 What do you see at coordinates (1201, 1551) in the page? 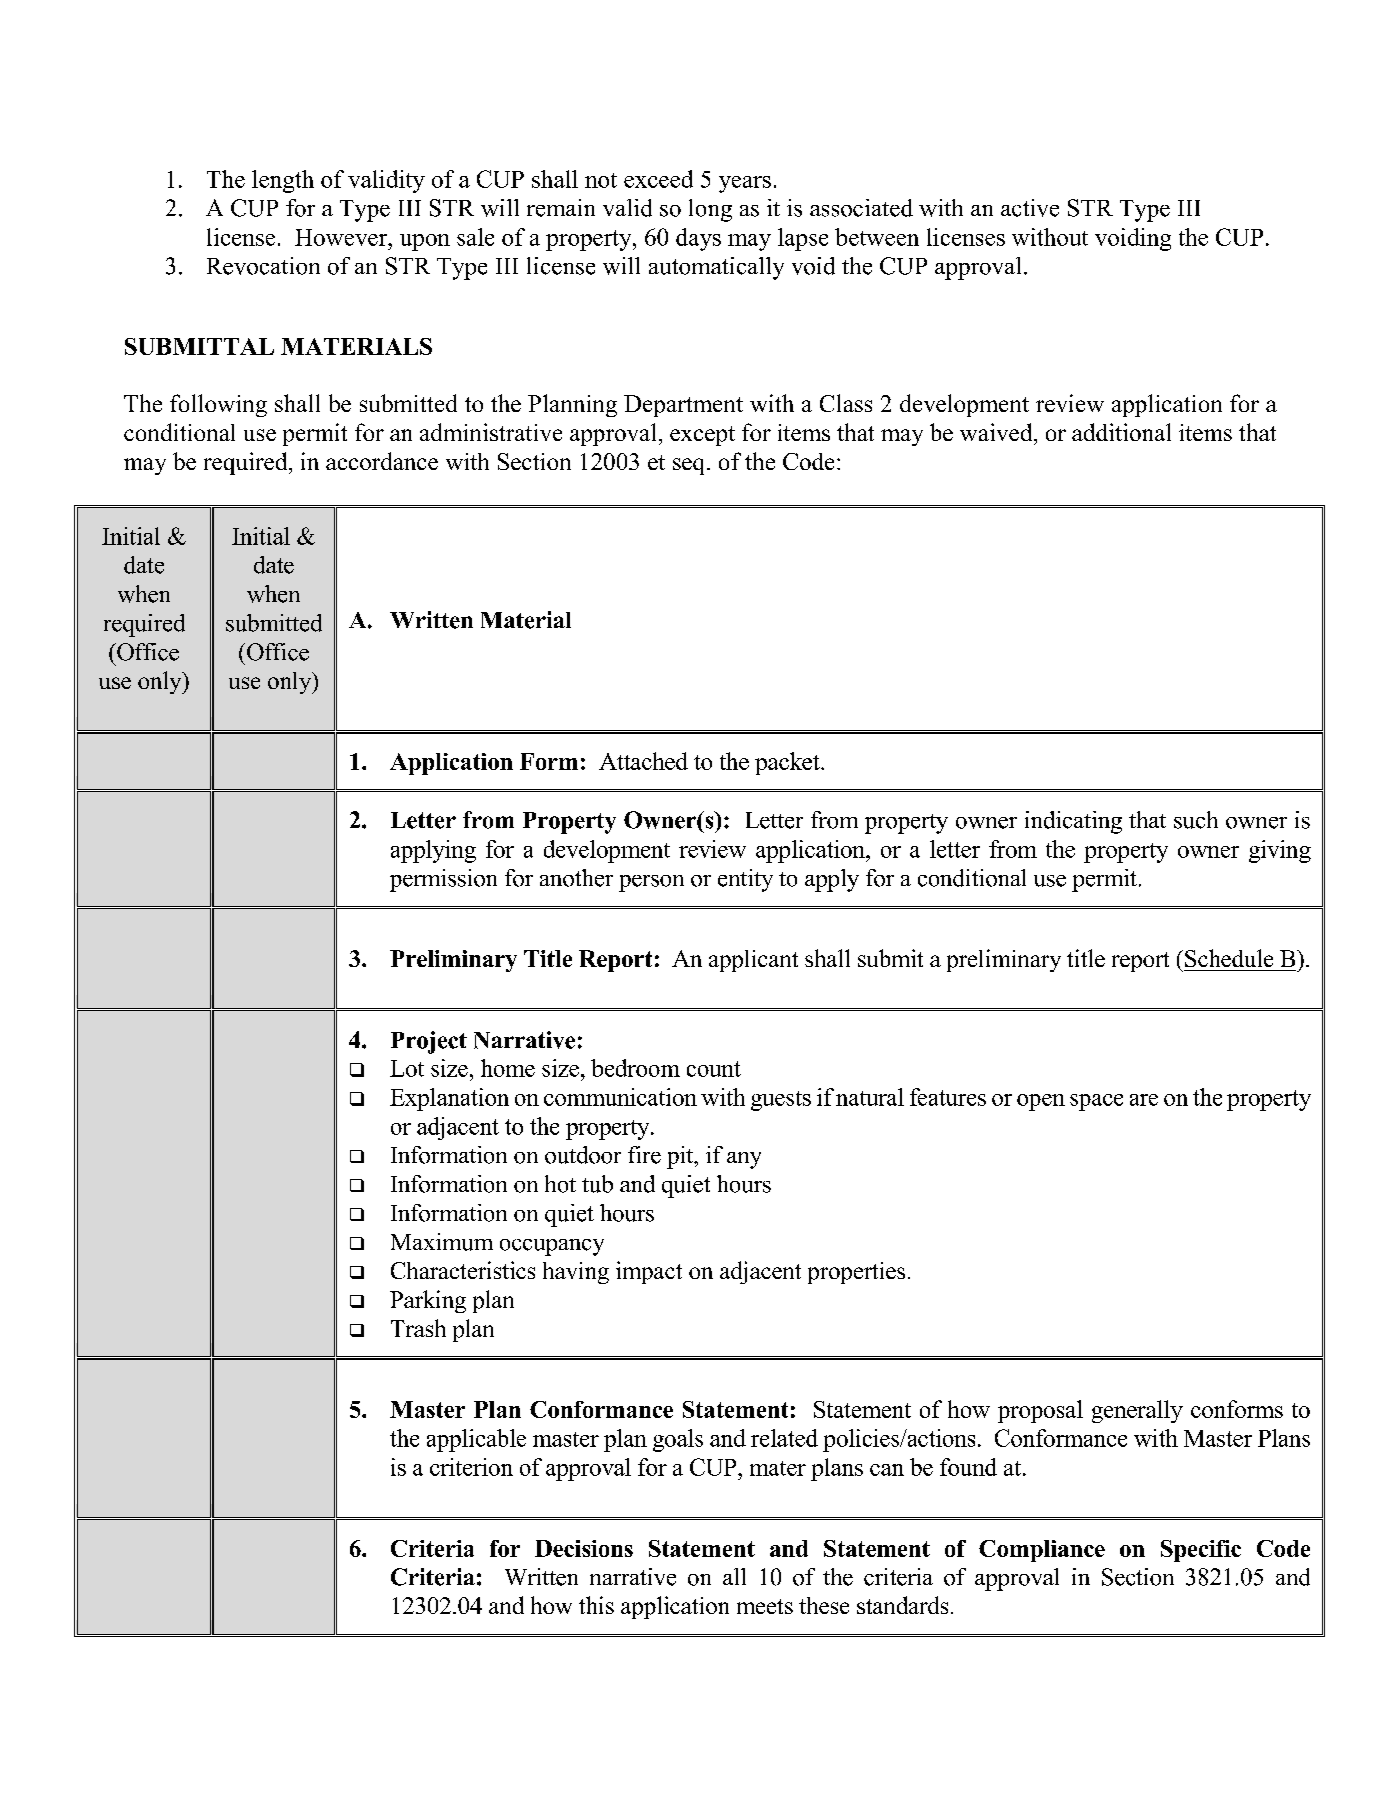
I see `Specific` at bounding box center [1201, 1551].
